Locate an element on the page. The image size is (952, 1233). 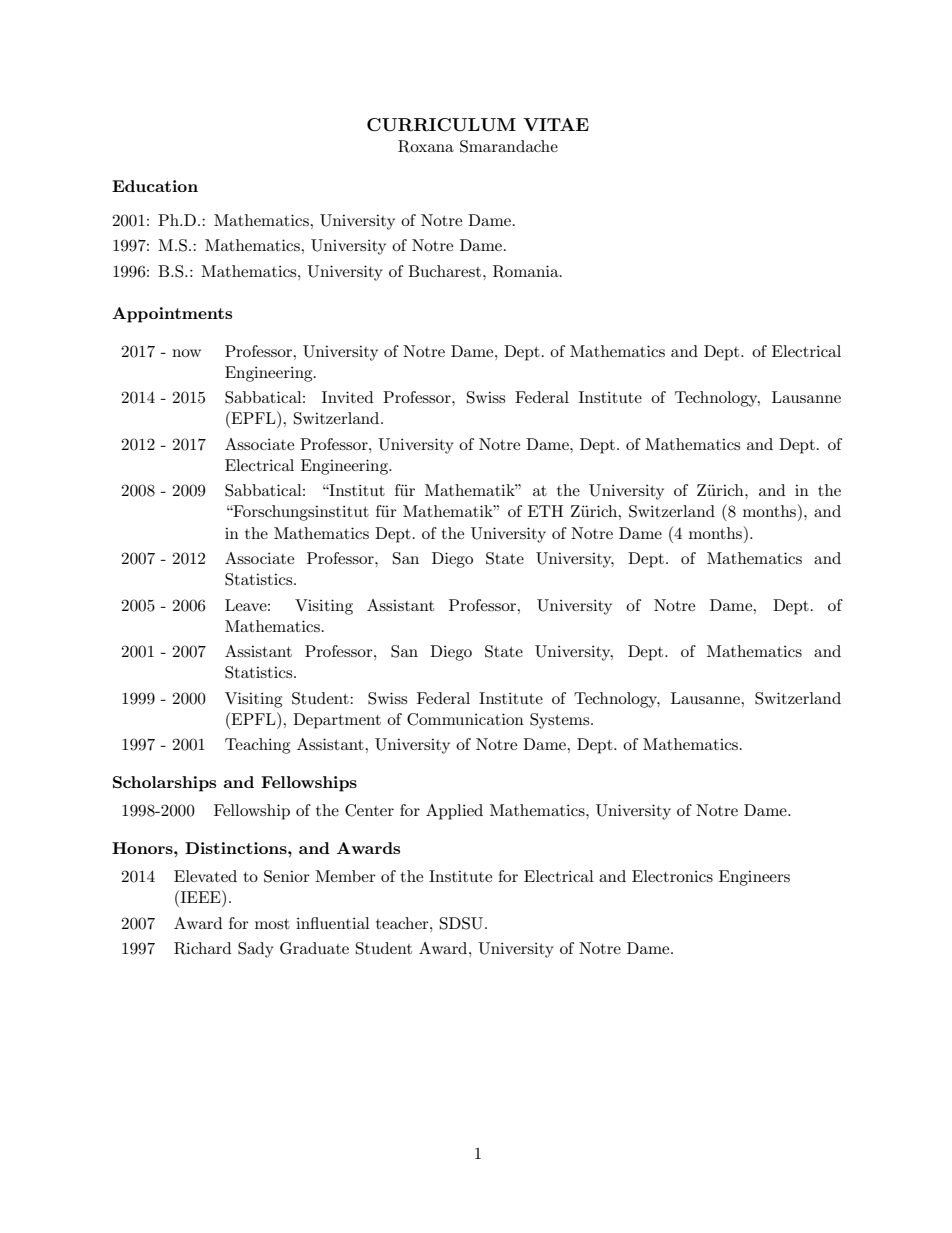
ETH is located at coordinates (545, 511).
